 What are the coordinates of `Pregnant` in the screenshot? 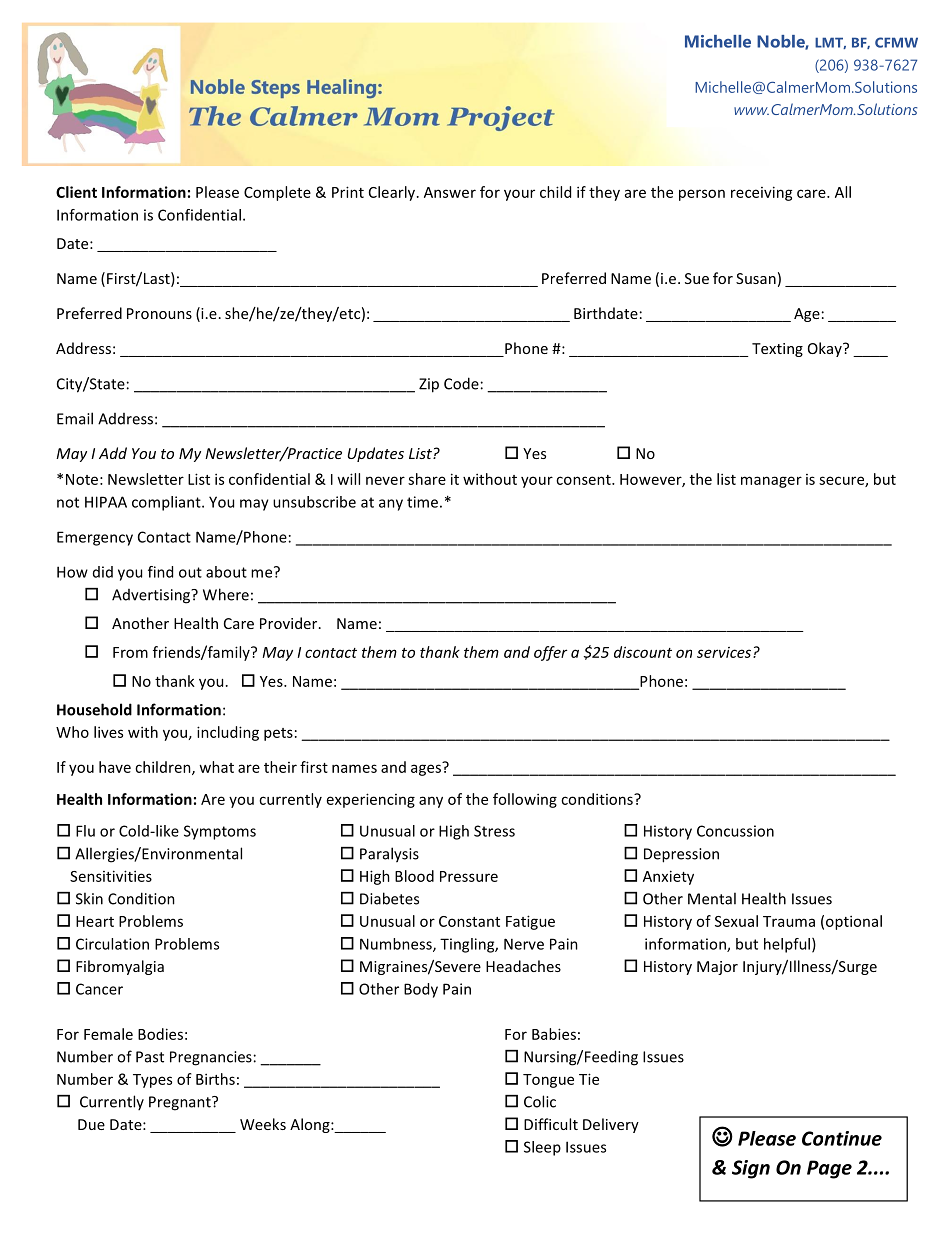 It's located at (181, 1103).
